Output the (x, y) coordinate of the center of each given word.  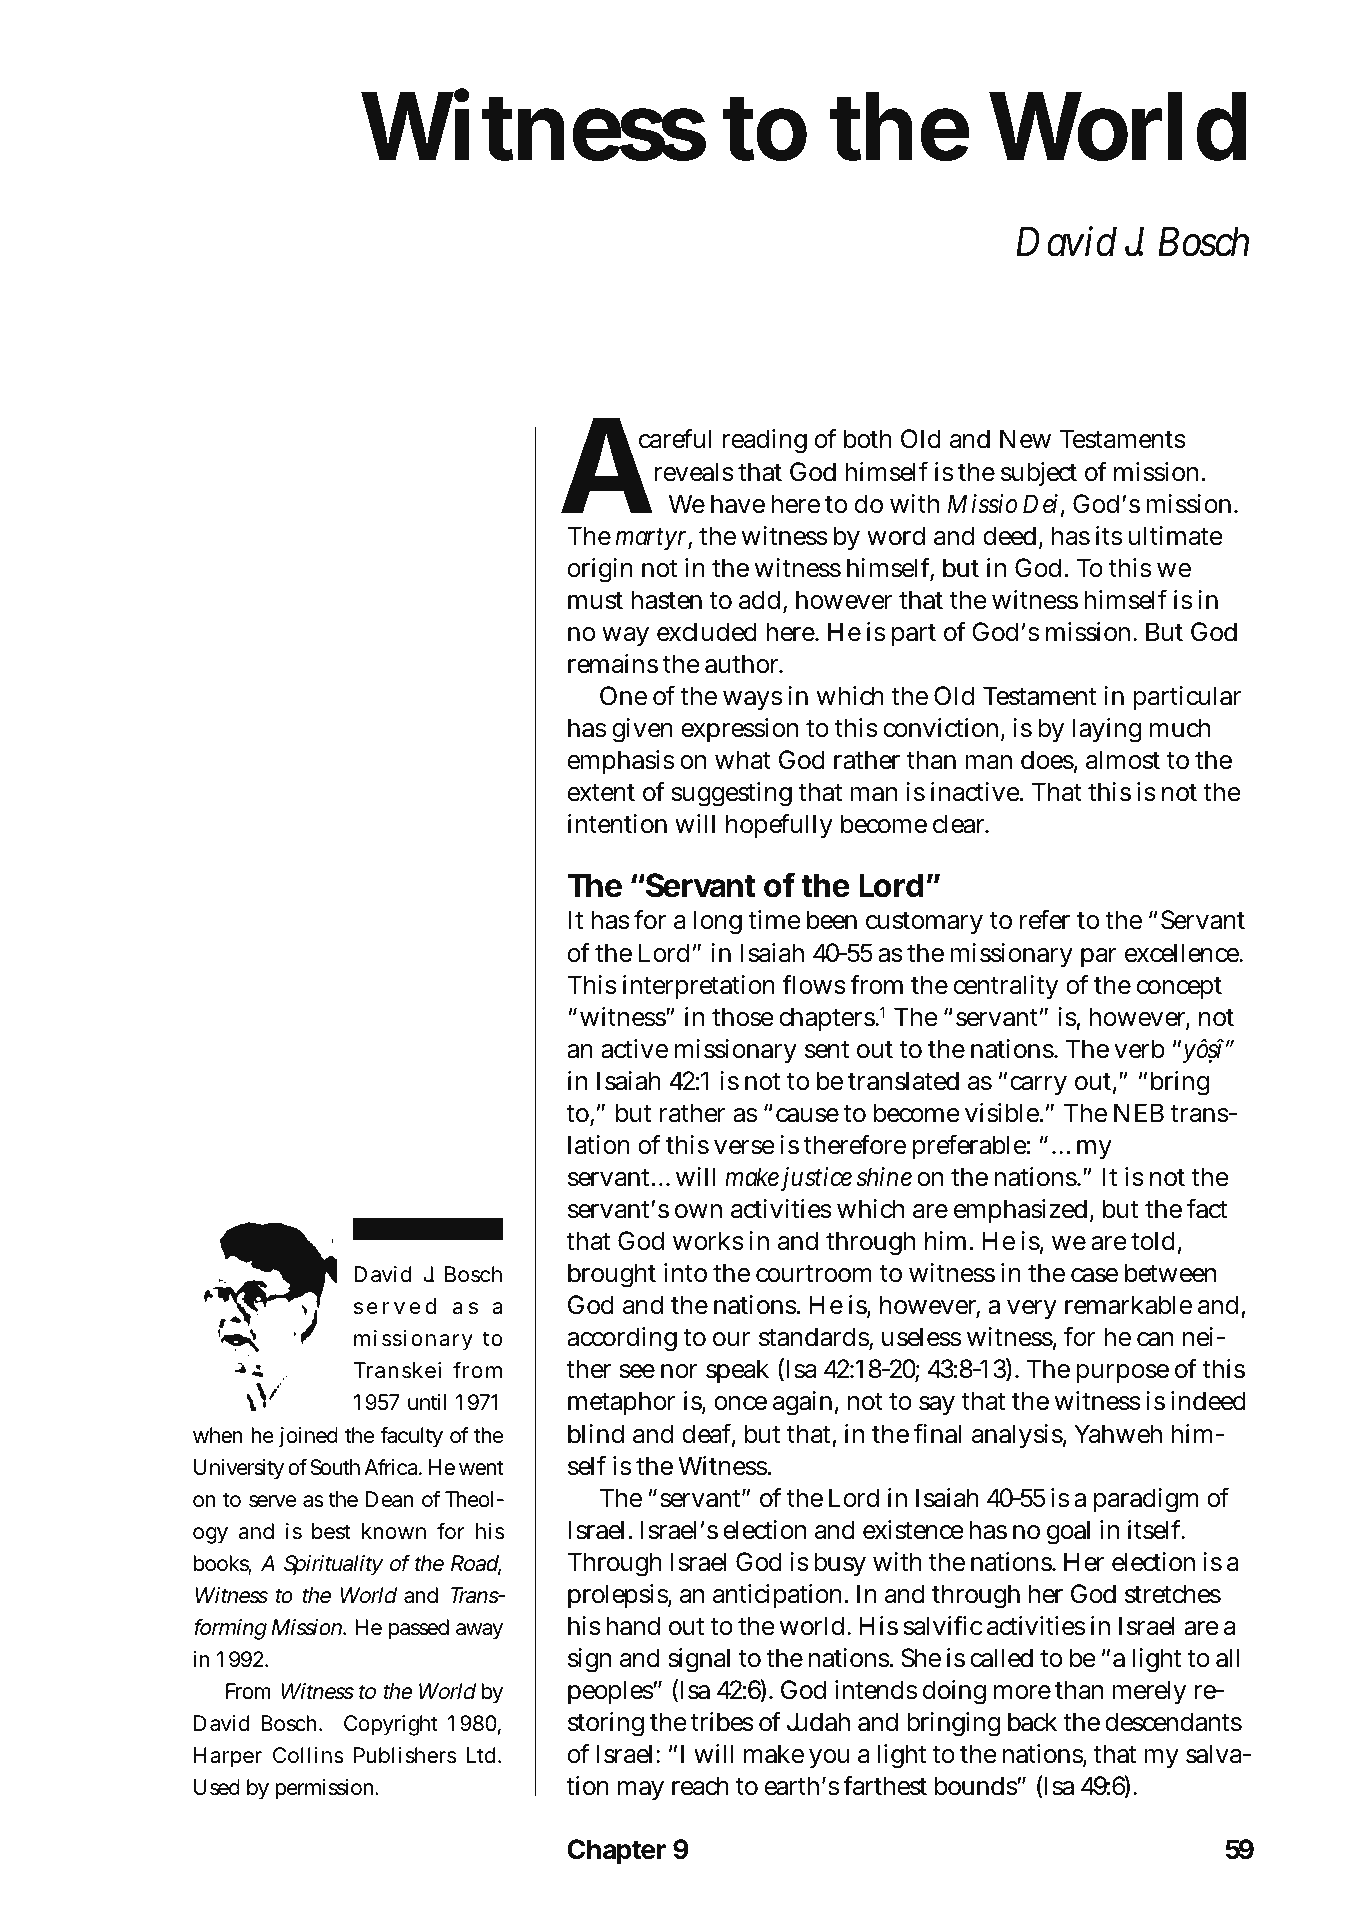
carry (1038, 1086)
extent (601, 793)
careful (675, 438)
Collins (308, 1755)
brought (612, 1275)
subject (1039, 474)
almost (1123, 760)
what (743, 760)
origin (600, 570)
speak (737, 1371)
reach (700, 1786)
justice (815, 1179)
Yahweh (1118, 1434)
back (1032, 1722)
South (335, 1467)
